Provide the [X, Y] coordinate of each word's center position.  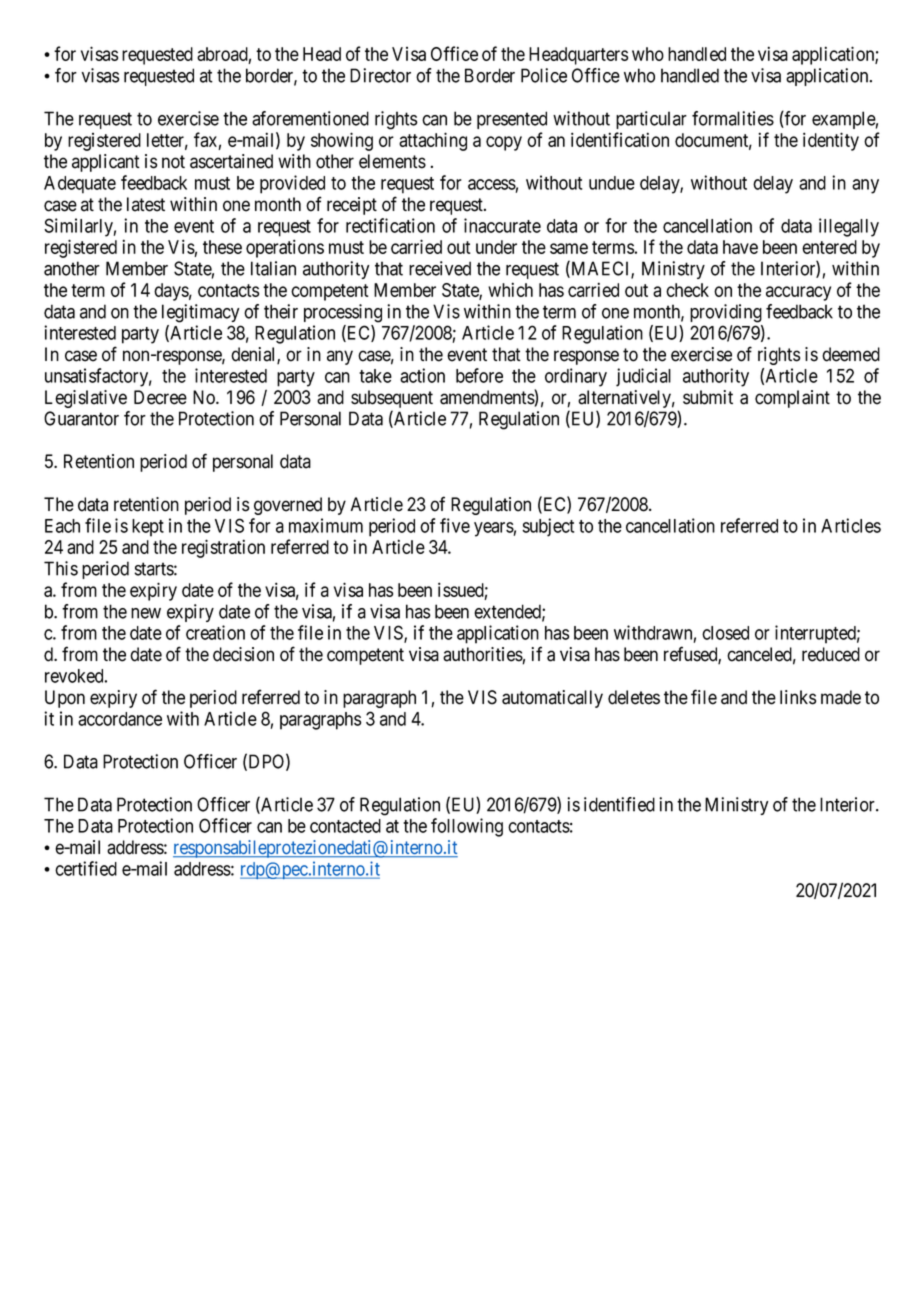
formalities [733, 118]
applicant [106, 163]
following [467, 827]
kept [148, 528]
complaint [792, 399]
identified [619, 804]
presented [512, 120]
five [455, 525]
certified [86, 868]
